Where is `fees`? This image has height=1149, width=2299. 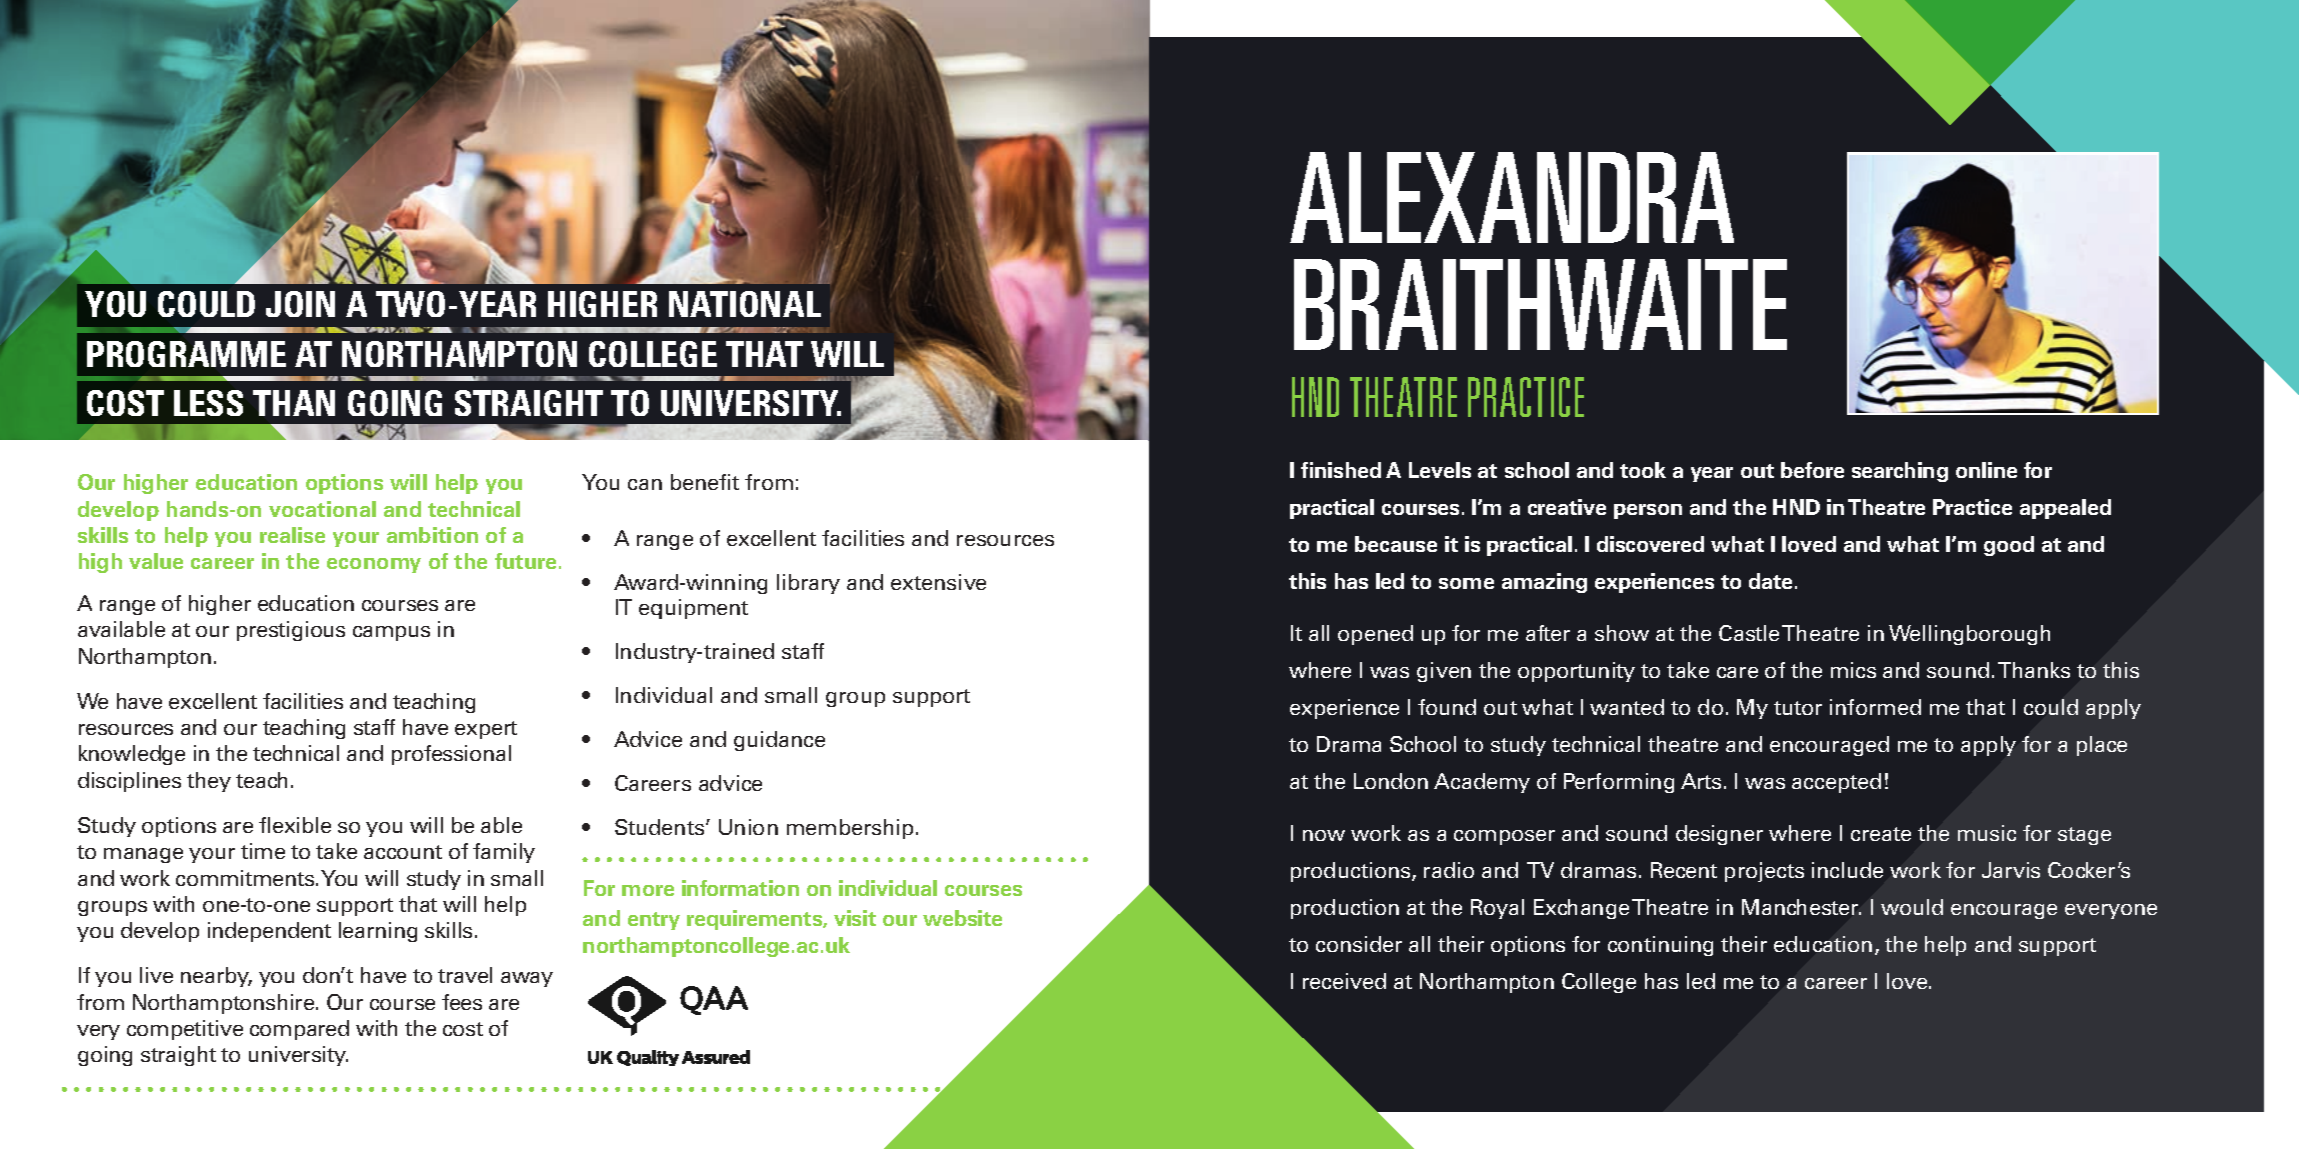
fees is located at coordinates (462, 1002).
